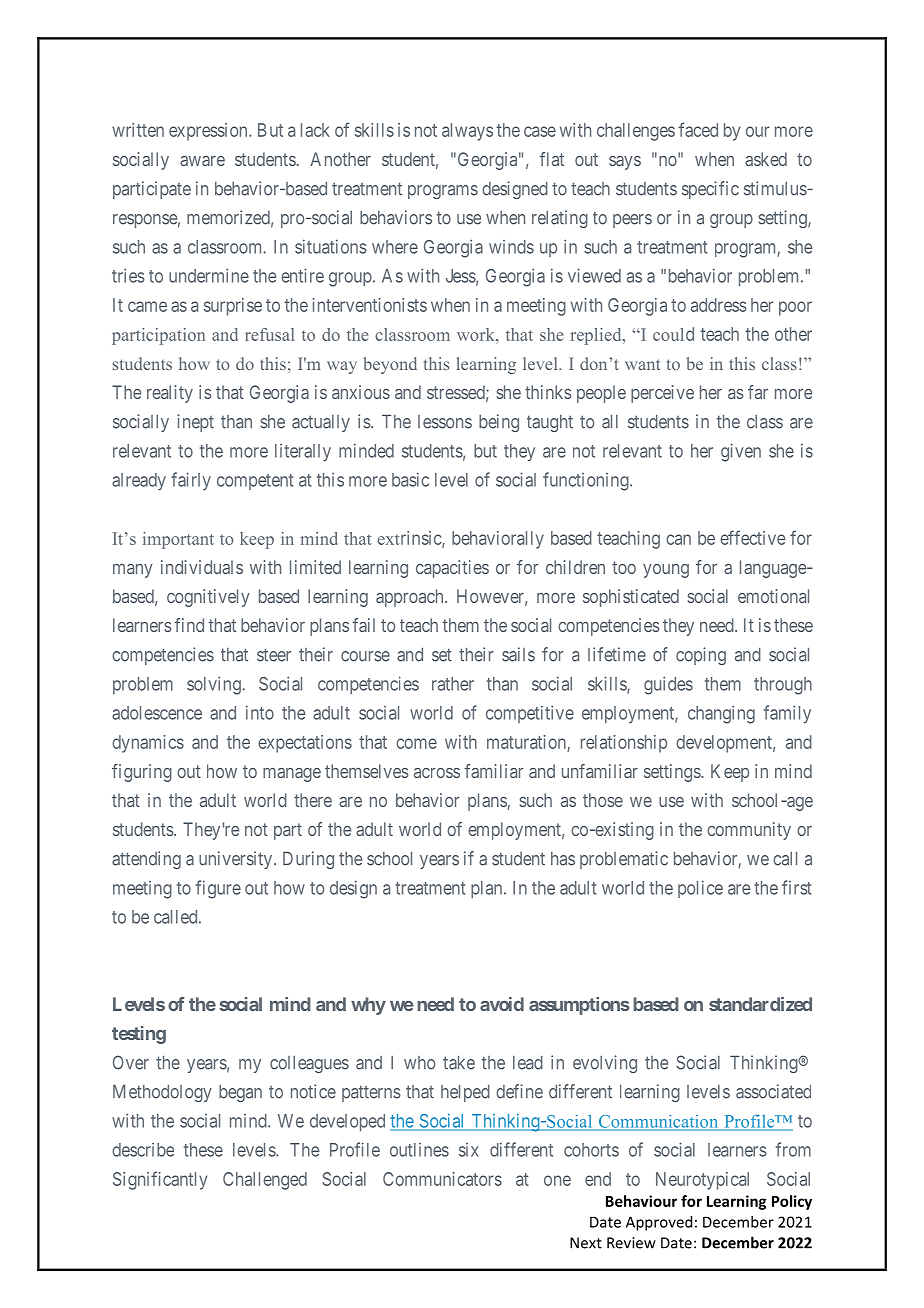 The width and height of the document is (924, 1308). I want to click on specific, so click(710, 190).
